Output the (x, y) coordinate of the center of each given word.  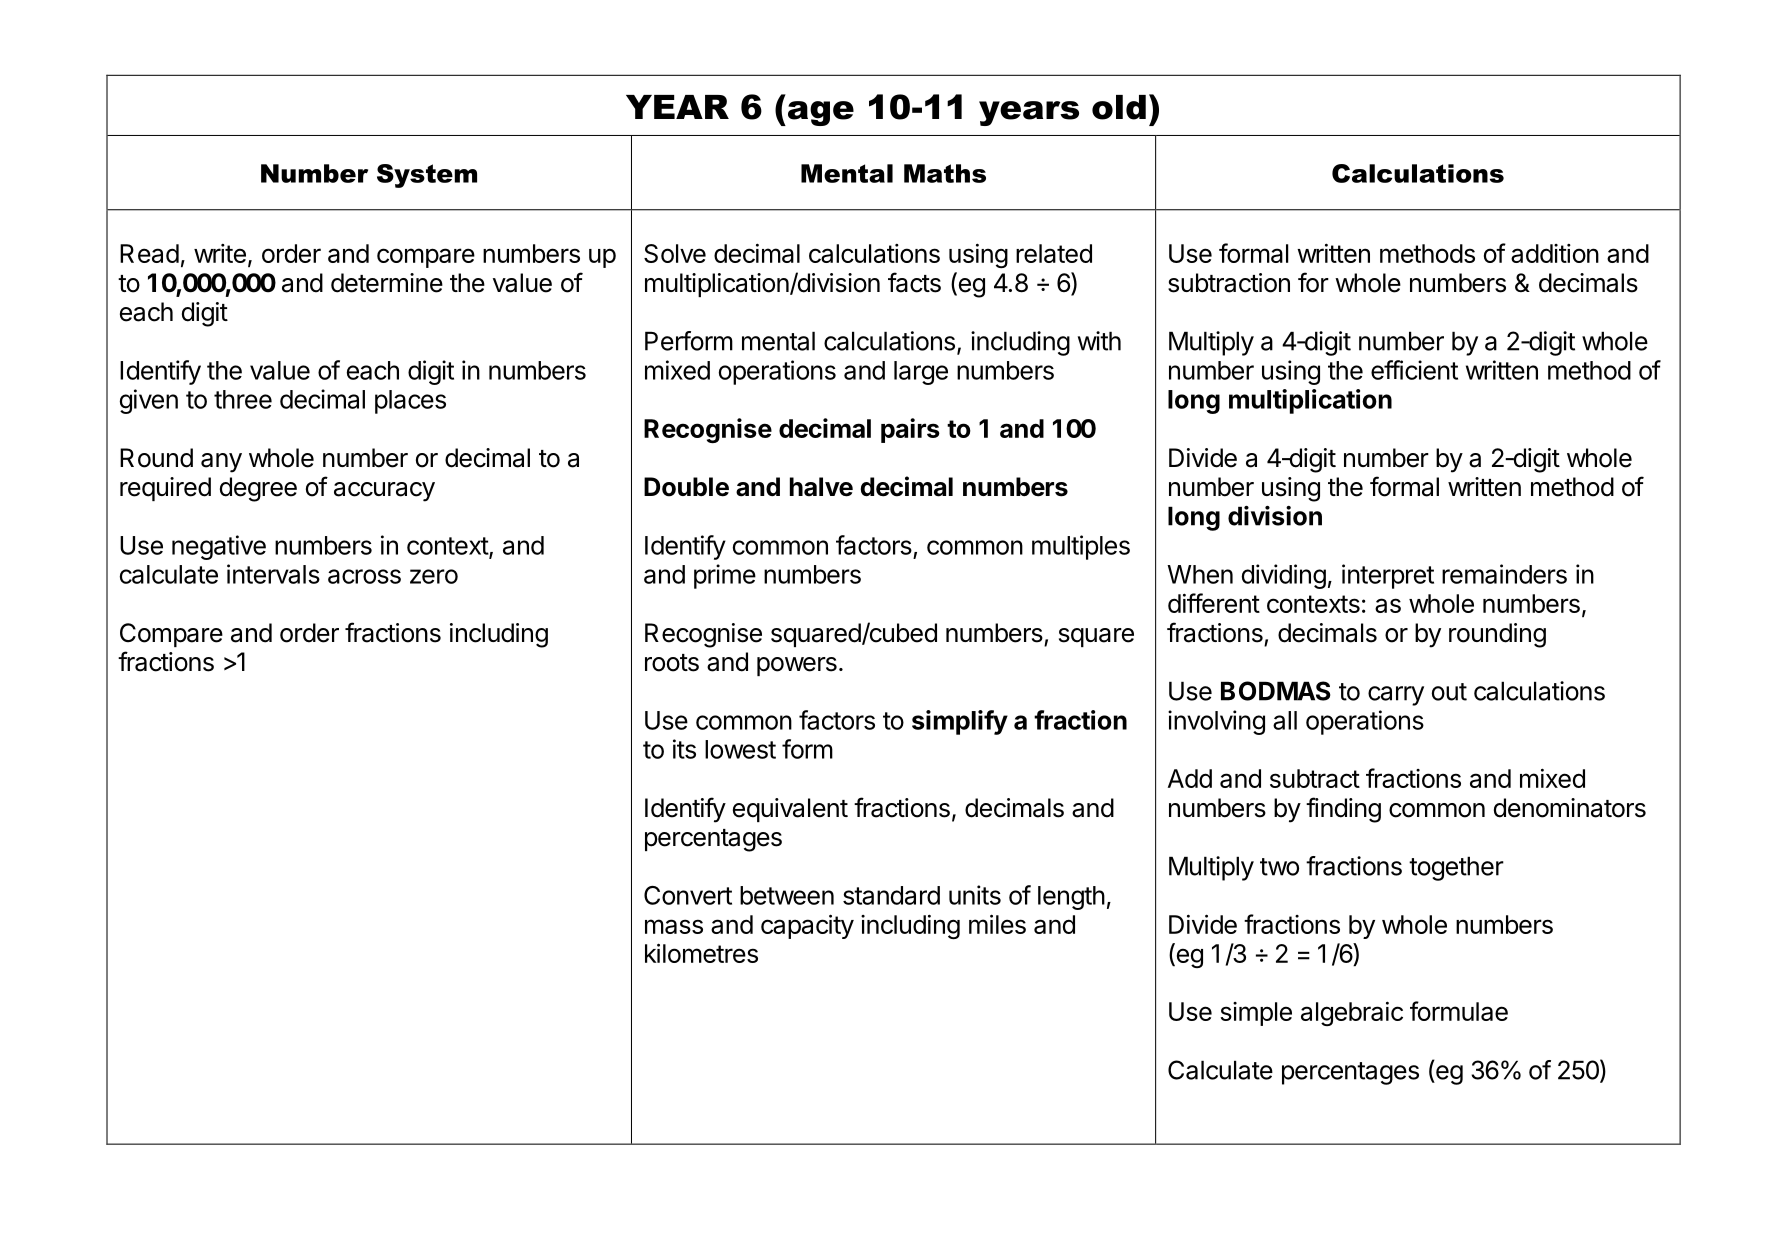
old (1119, 107)
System (427, 176)
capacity (807, 926)
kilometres (701, 953)
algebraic (1352, 1013)
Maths (945, 173)
